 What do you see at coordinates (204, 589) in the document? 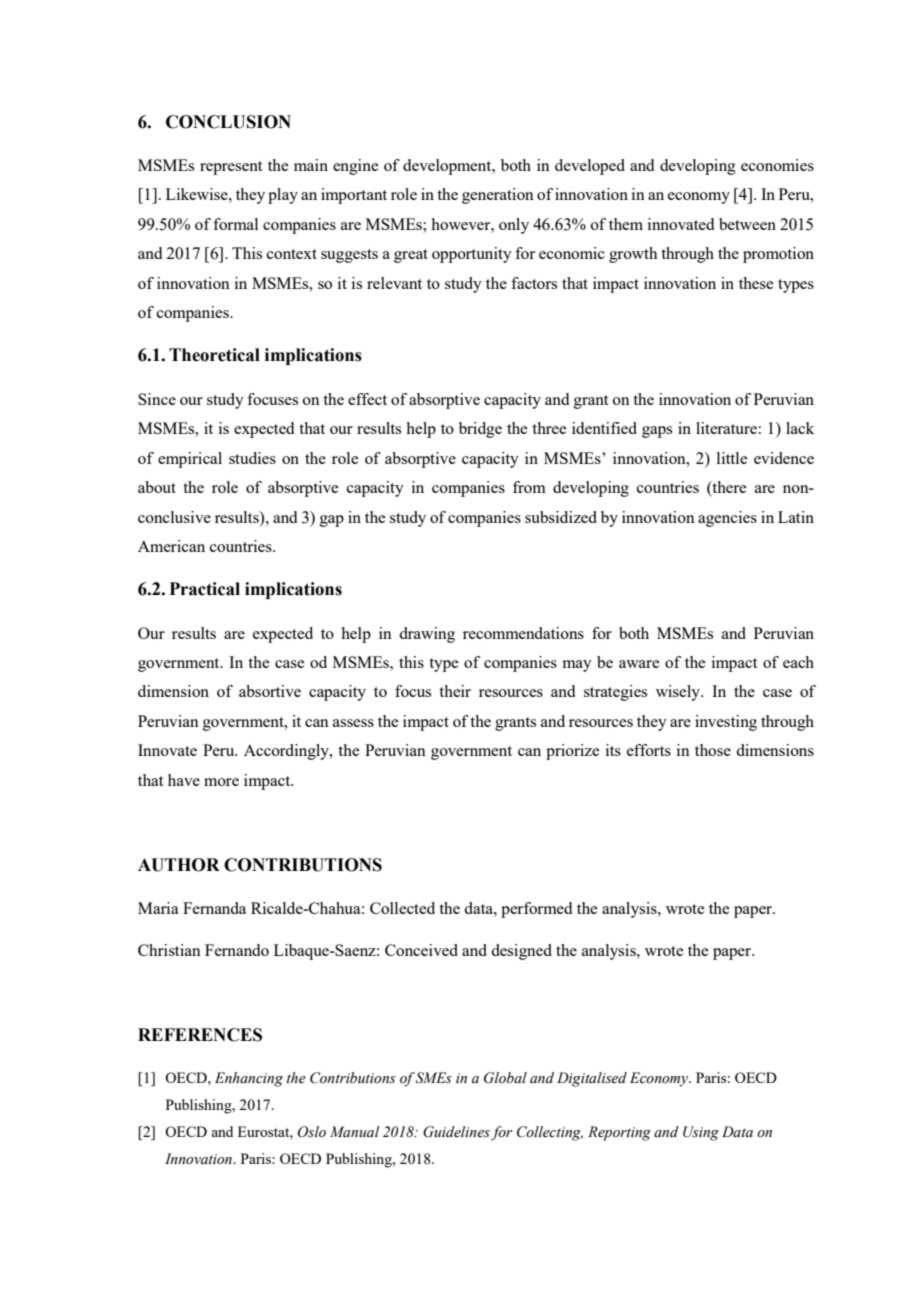
I see `Practical` at bounding box center [204, 589].
